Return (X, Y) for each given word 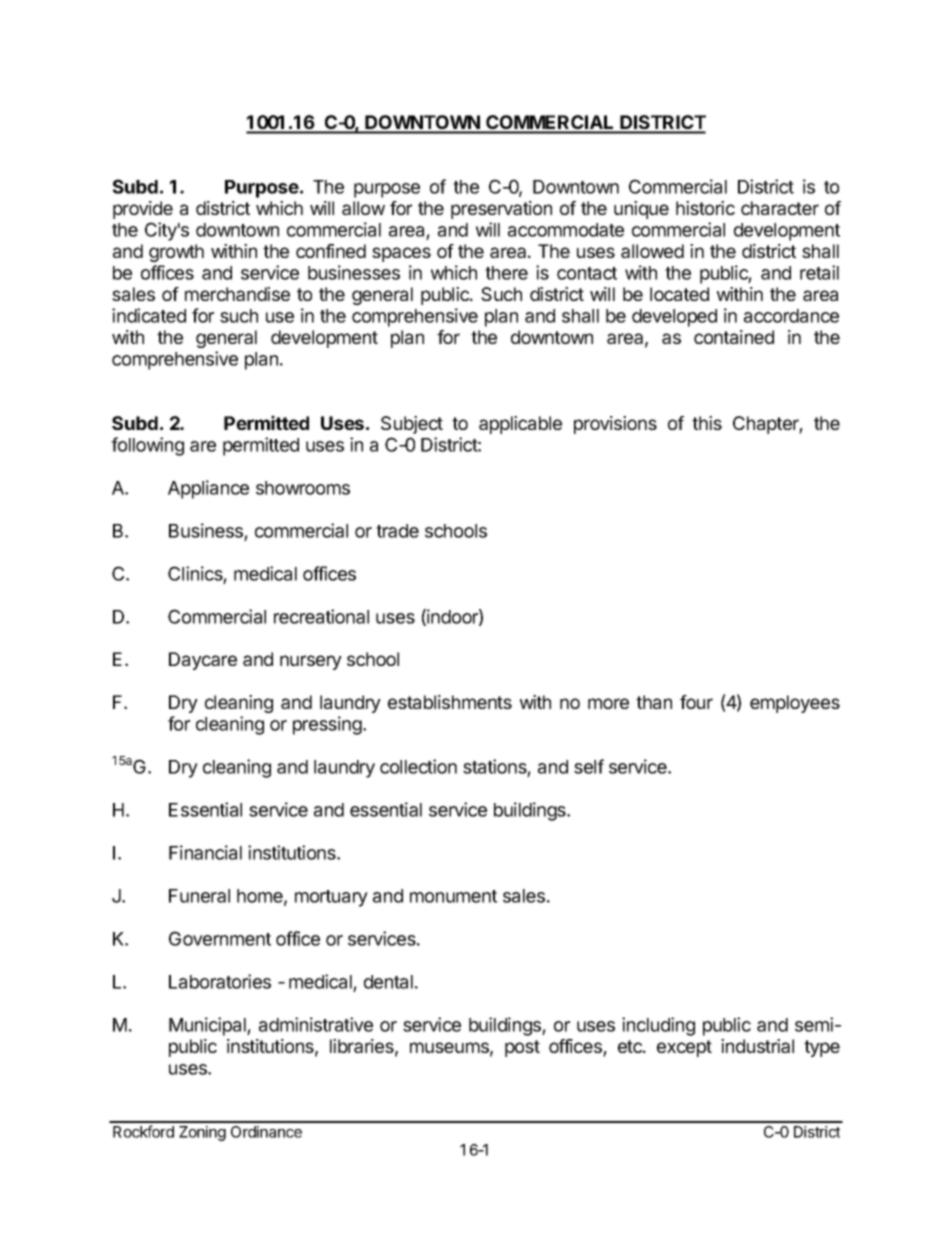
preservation (501, 210)
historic (705, 208)
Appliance (208, 489)
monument (453, 896)
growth (176, 253)
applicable (520, 425)
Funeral (199, 896)
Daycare (203, 661)
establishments (450, 702)
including (658, 1026)
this (707, 423)
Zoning (202, 1133)
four (696, 702)
